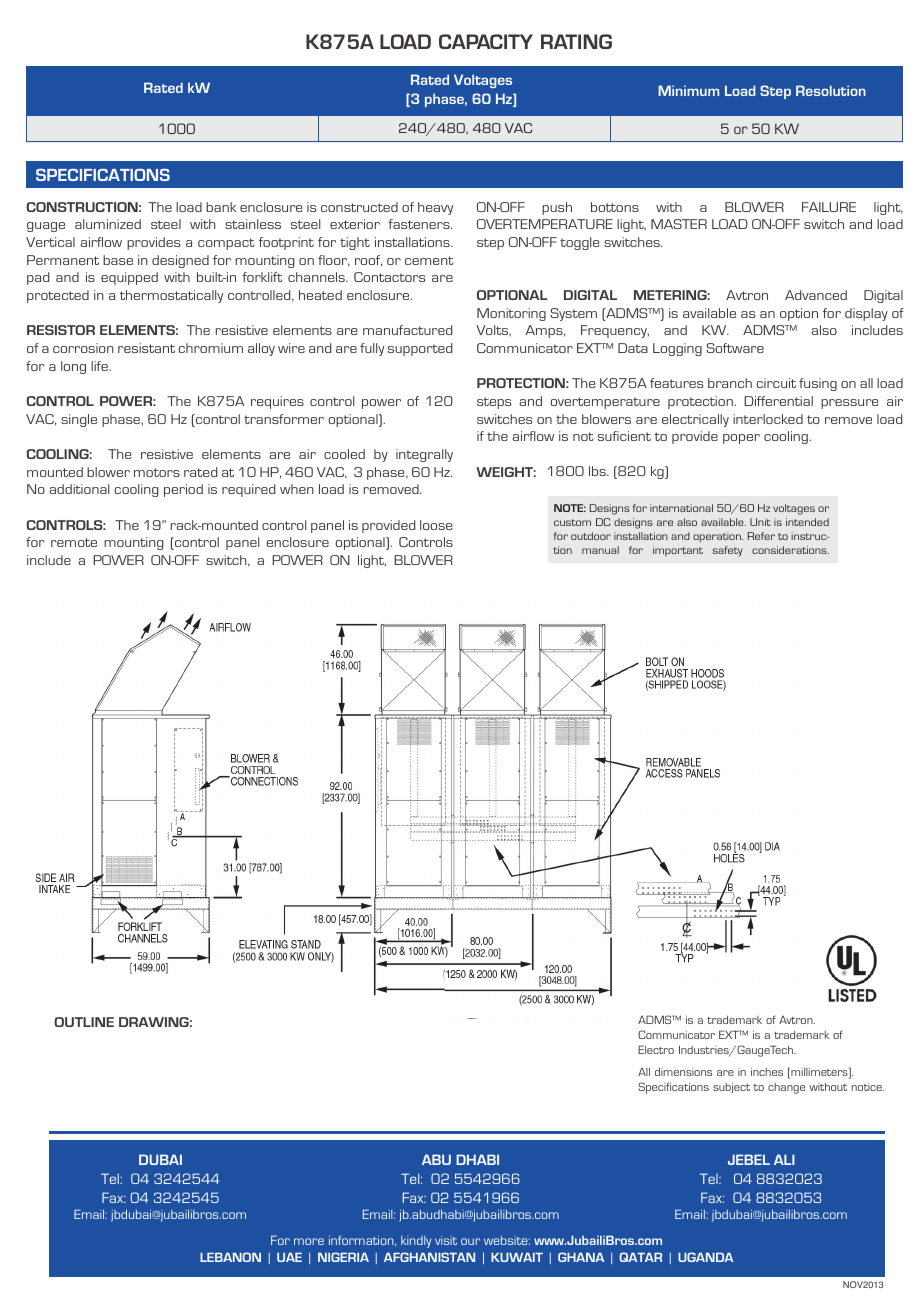  What do you see at coordinates (436, 525) in the screenshot?
I see `loose` at bounding box center [436, 525].
